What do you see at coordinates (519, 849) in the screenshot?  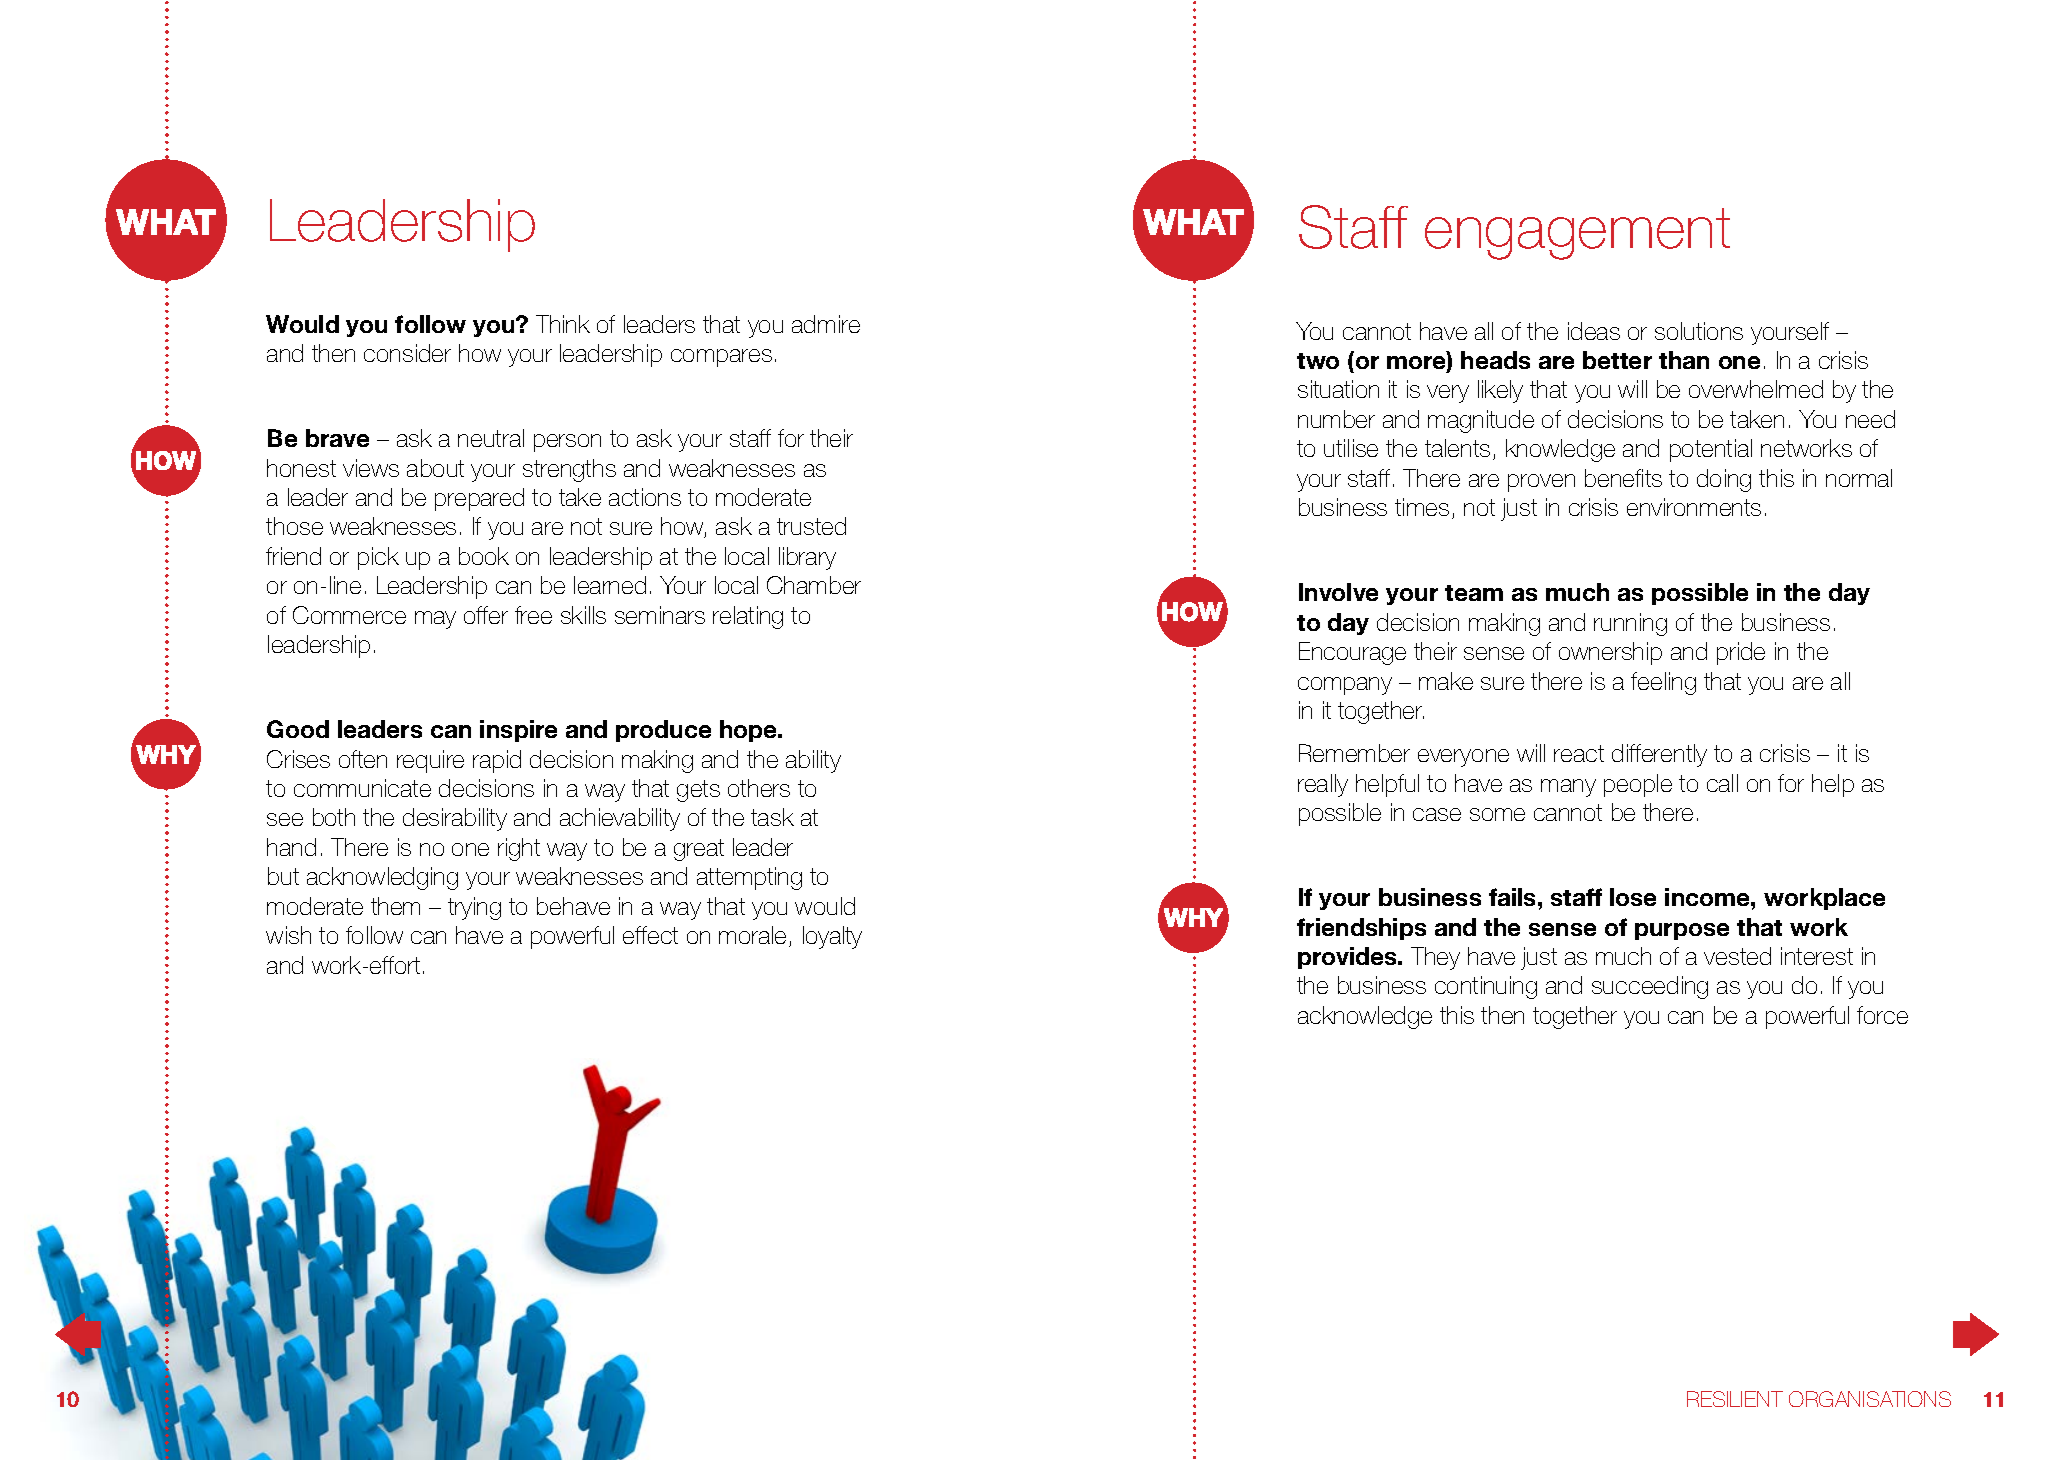 I see `right` at bounding box center [519, 849].
